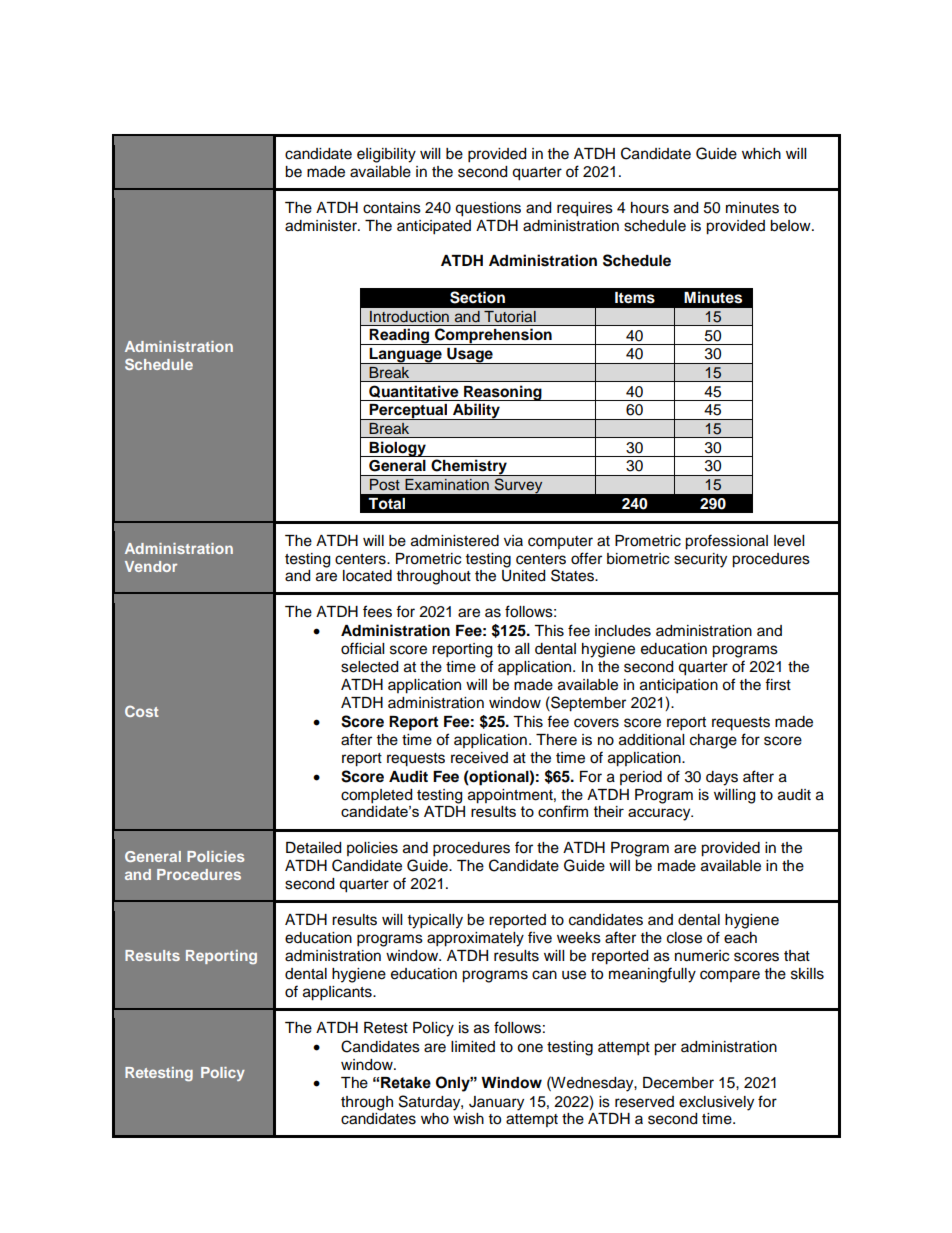  I want to click on Items, so click(635, 298).
